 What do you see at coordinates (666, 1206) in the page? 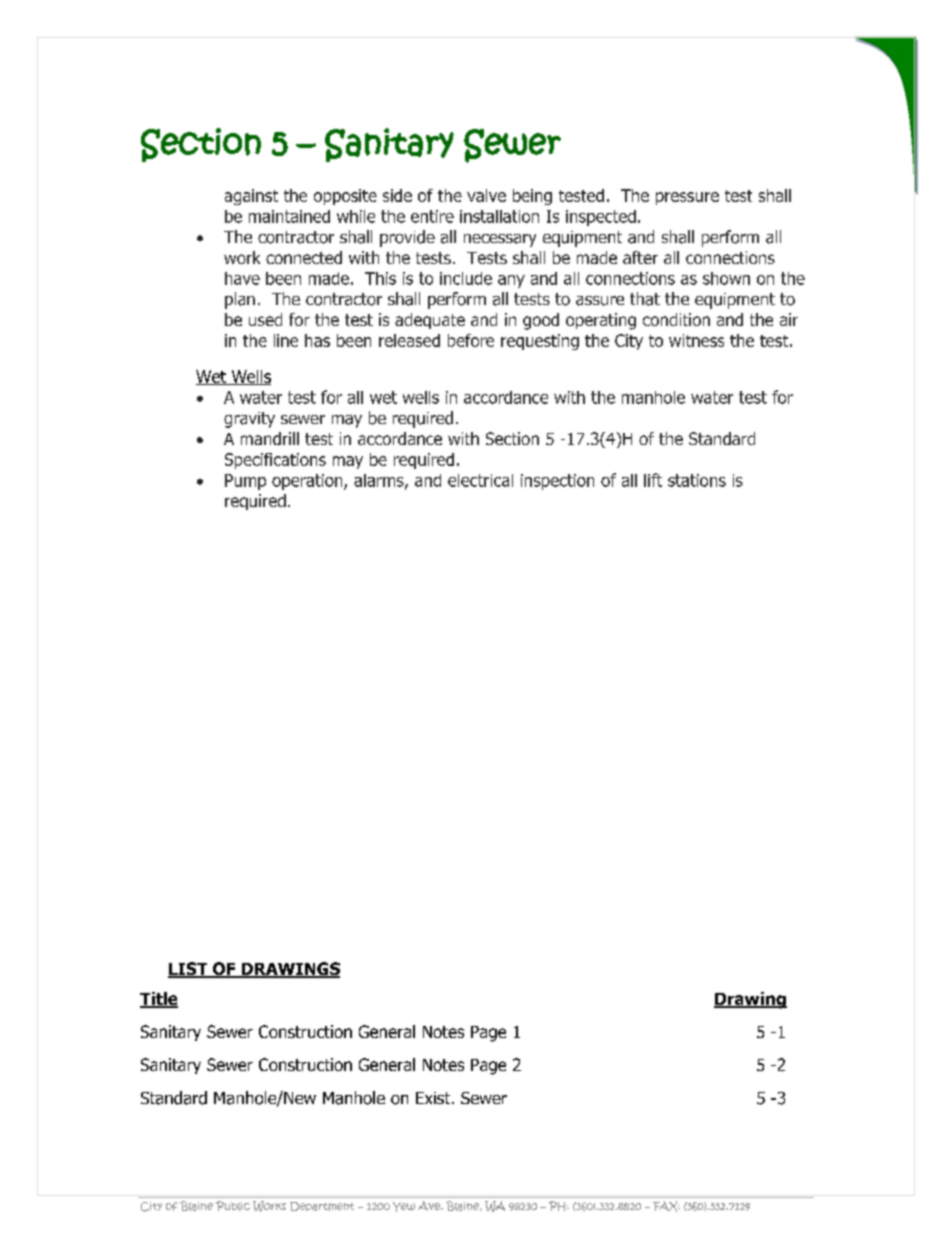
I see `FAX` at bounding box center [666, 1206].
